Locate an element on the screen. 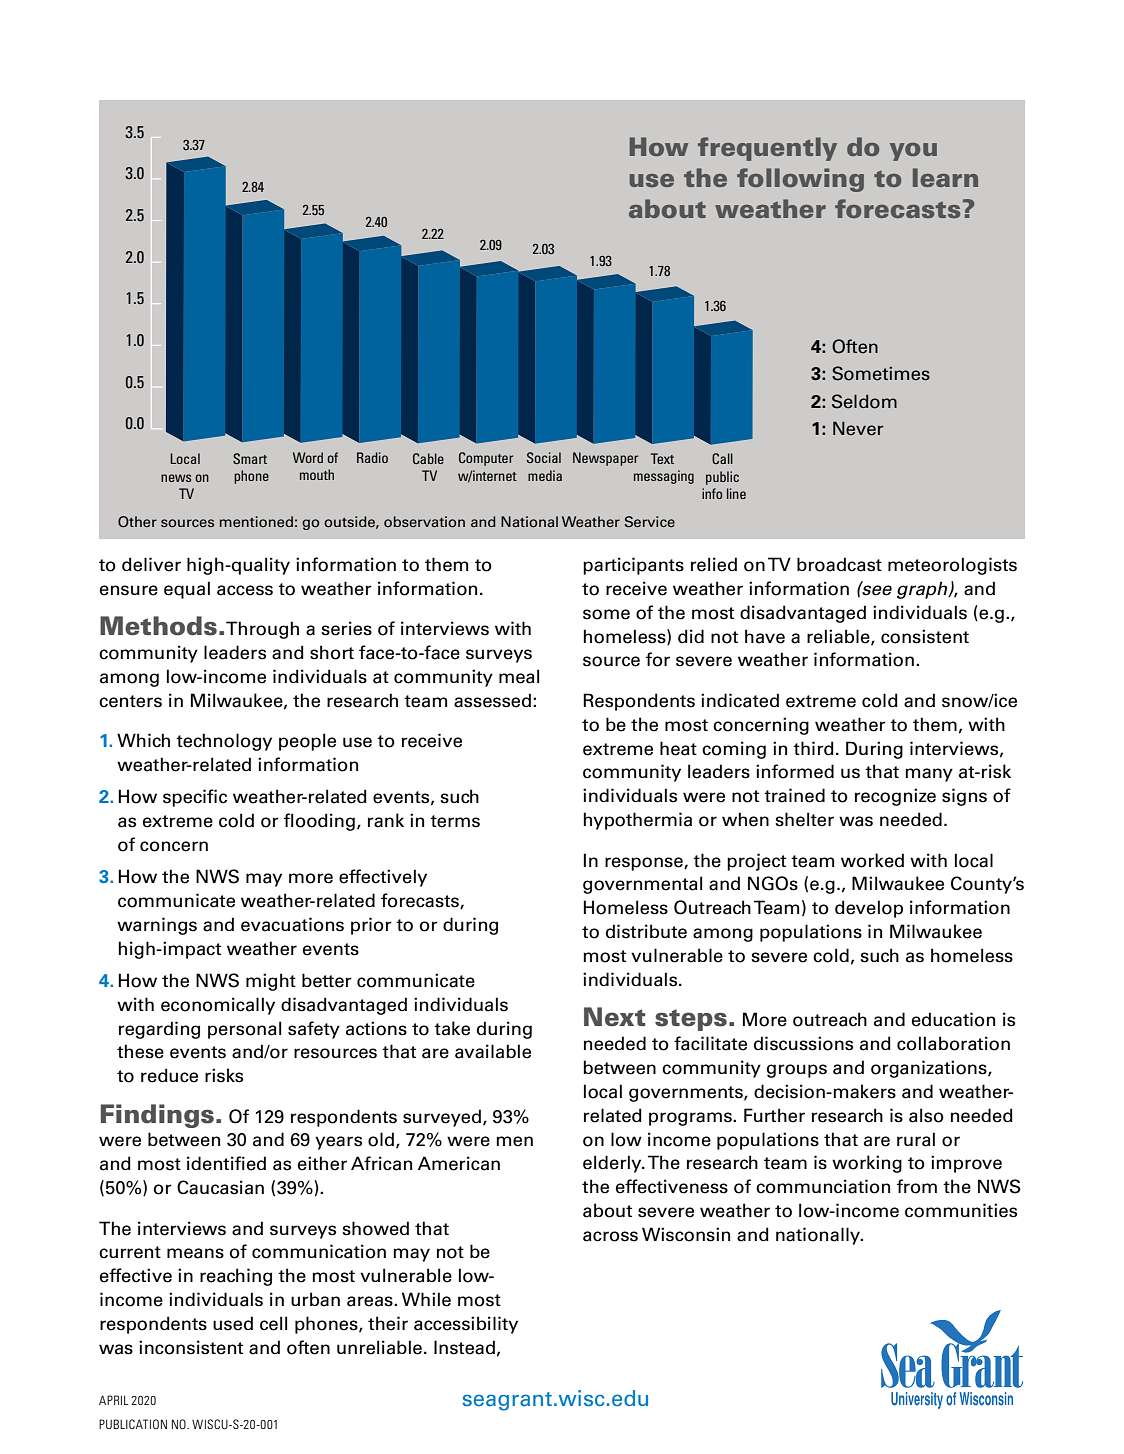 This screenshot has height=1454, width=1124. following is located at coordinates (800, 180).
